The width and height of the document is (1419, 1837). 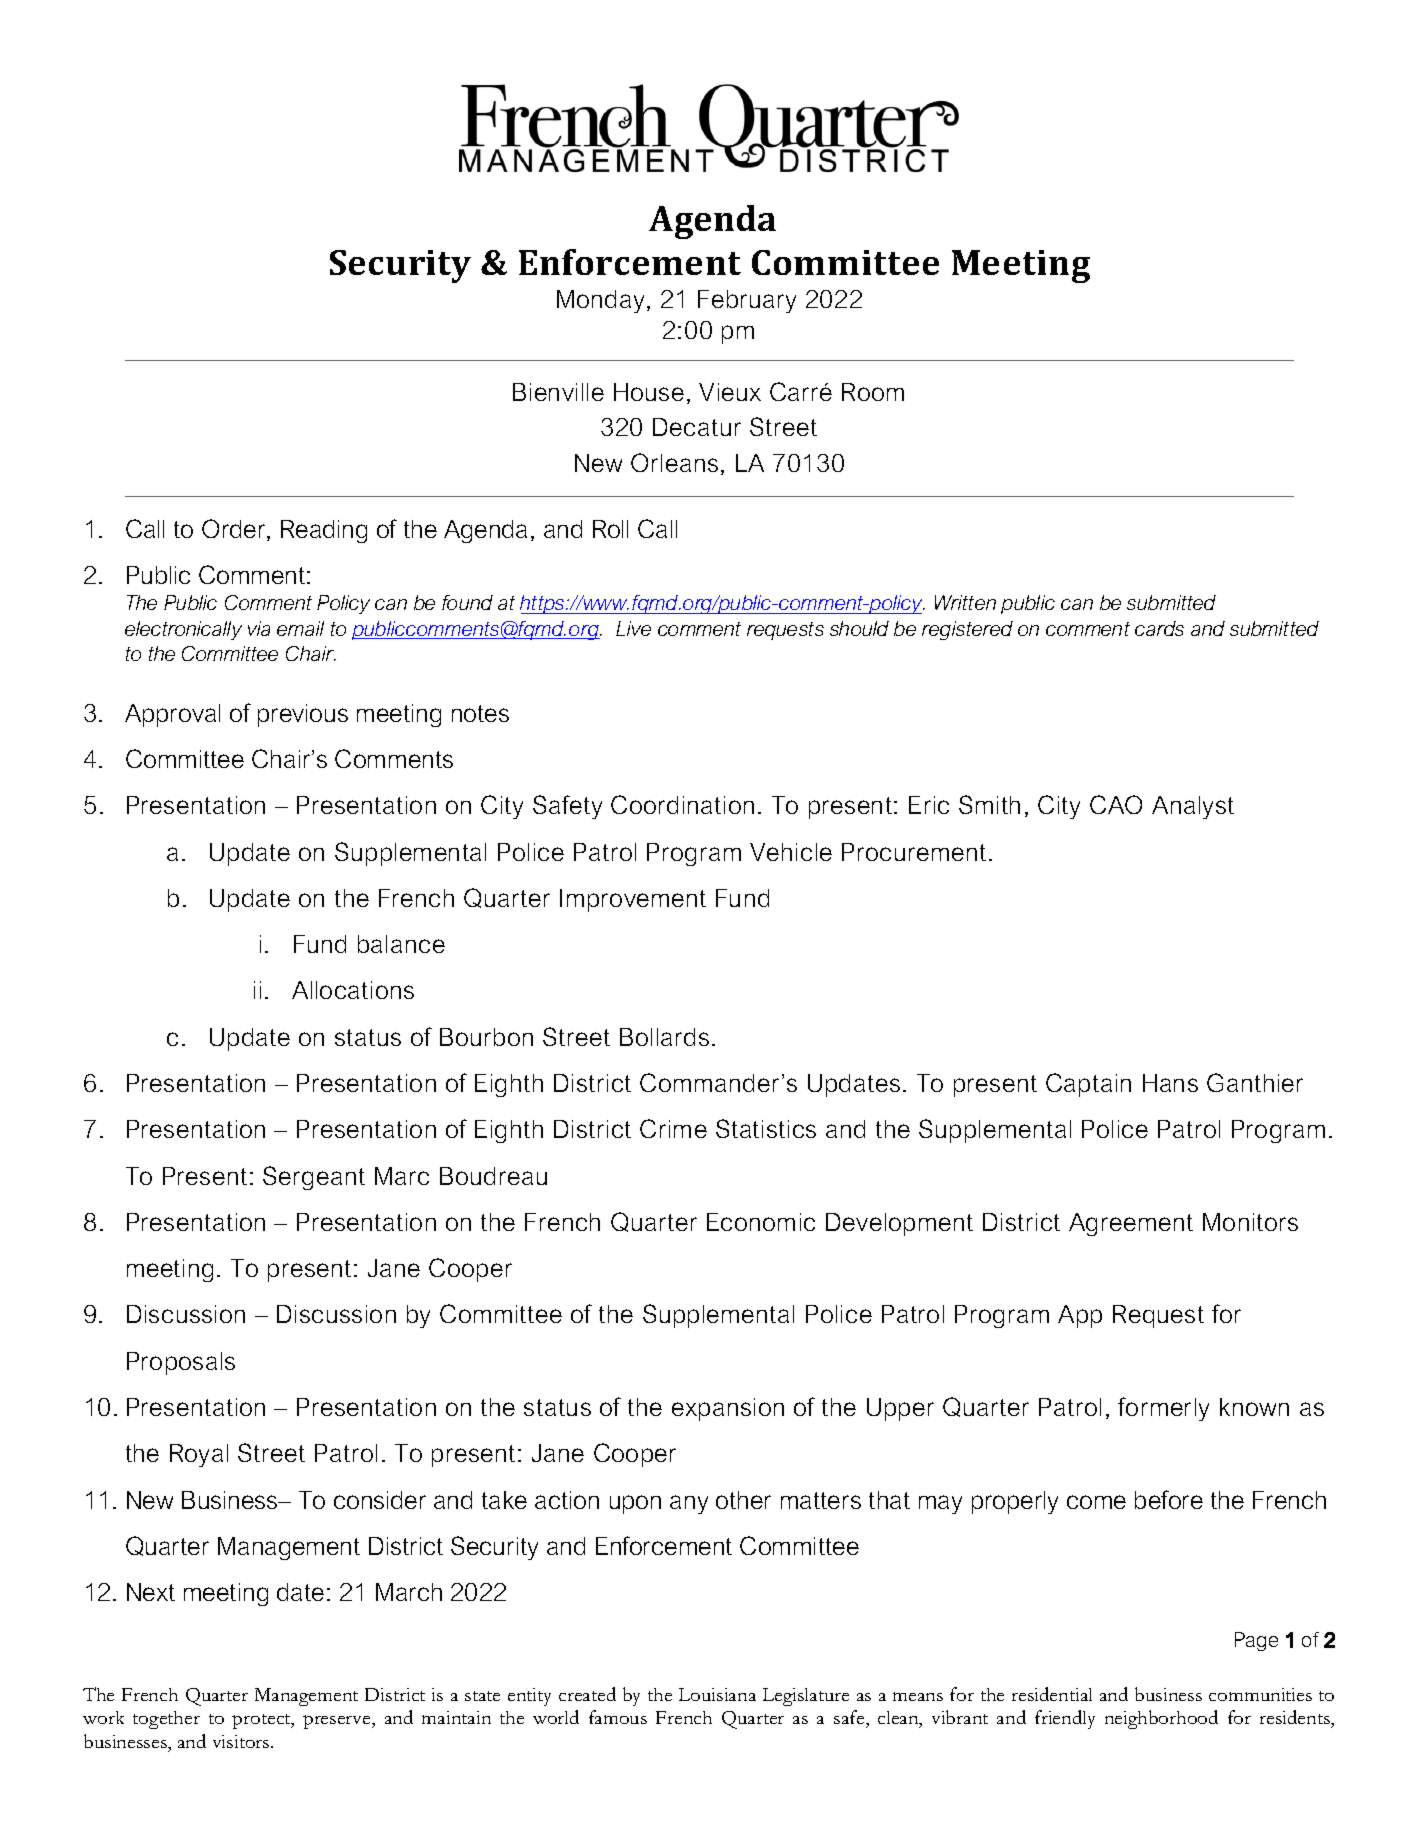 I want to click on protect, so click(x=262, y=1721).
